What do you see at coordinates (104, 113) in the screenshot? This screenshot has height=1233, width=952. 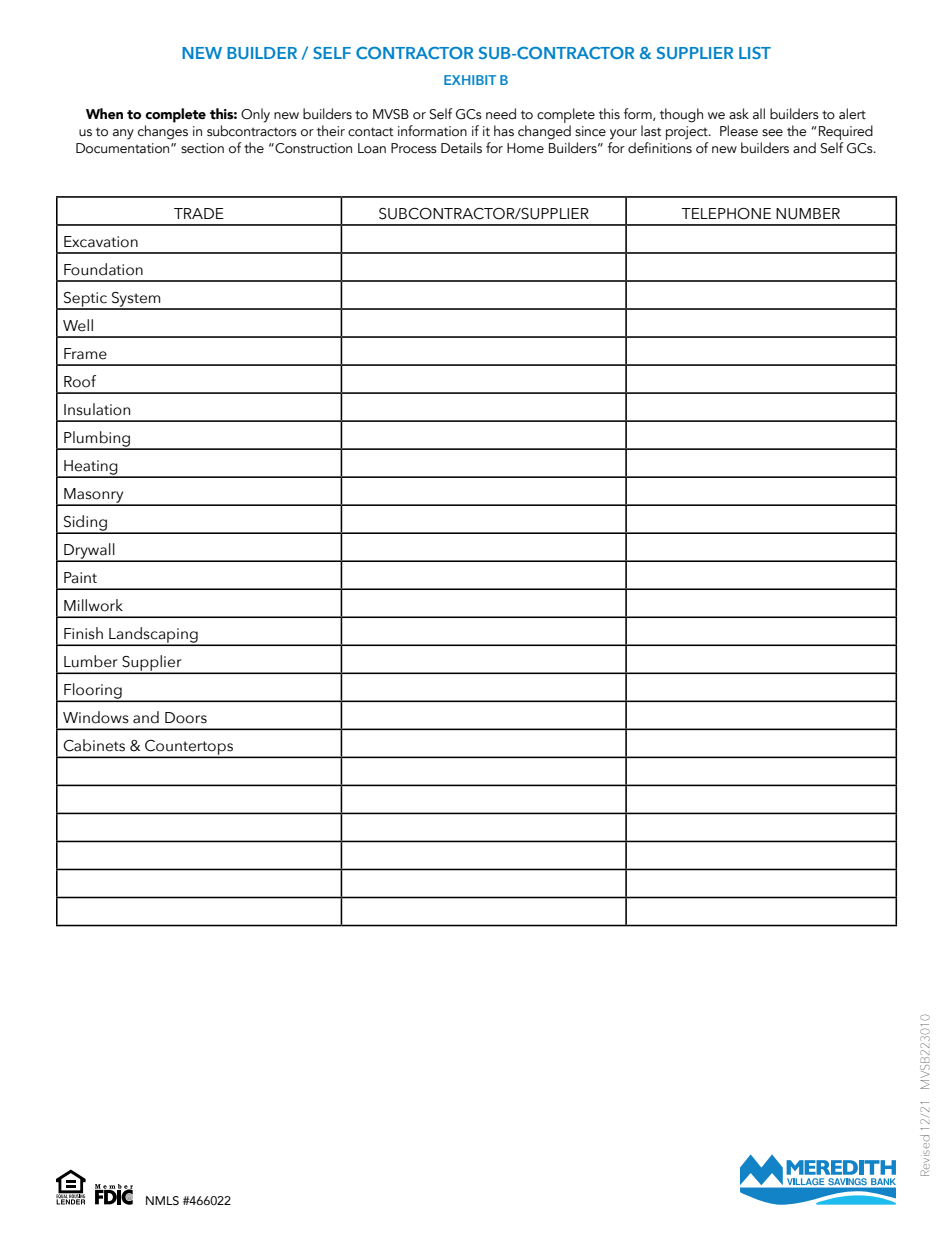 I see `When` at bounding box center [104, 113].
